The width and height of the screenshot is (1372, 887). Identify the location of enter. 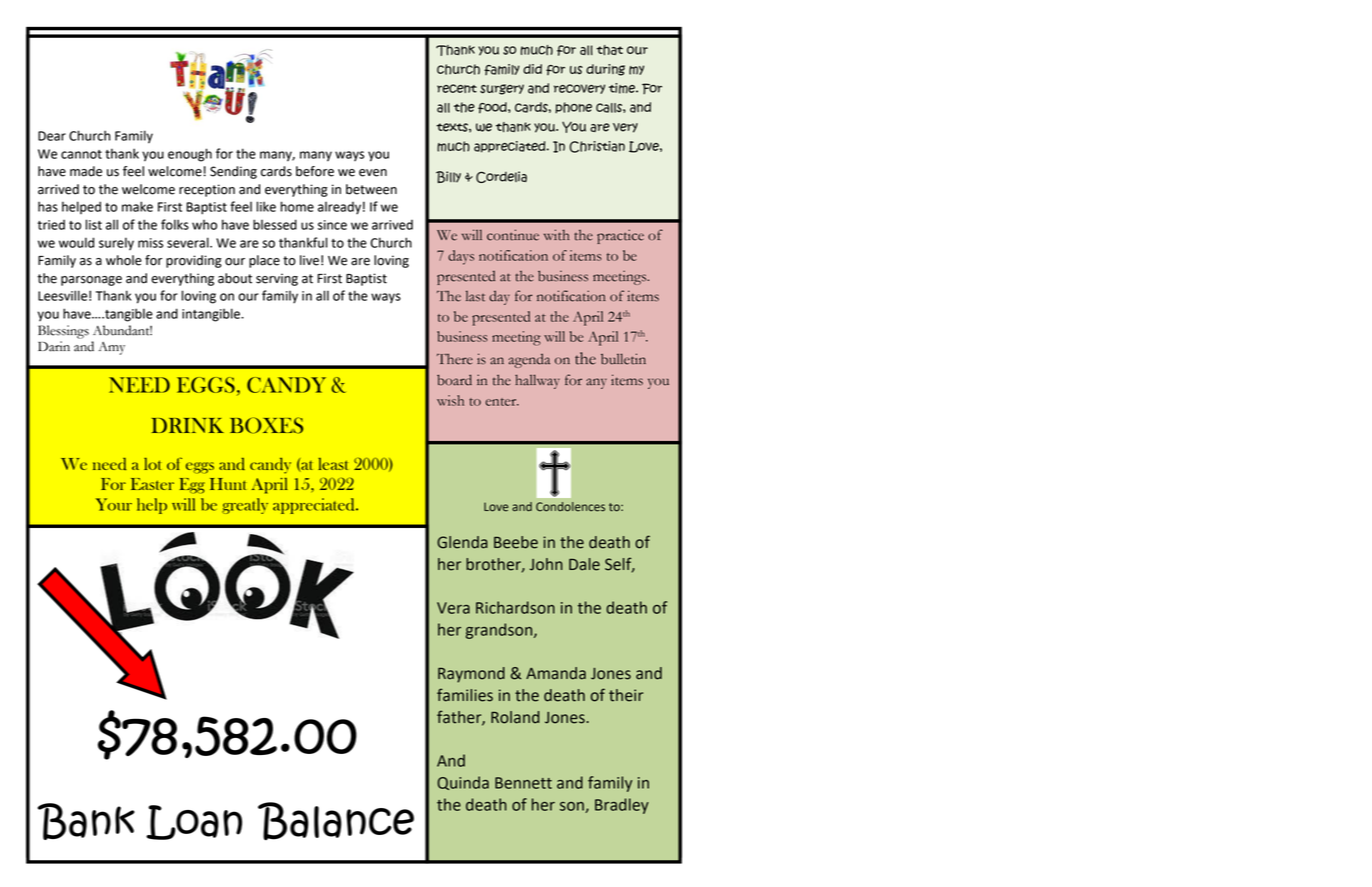
(502, 402).
